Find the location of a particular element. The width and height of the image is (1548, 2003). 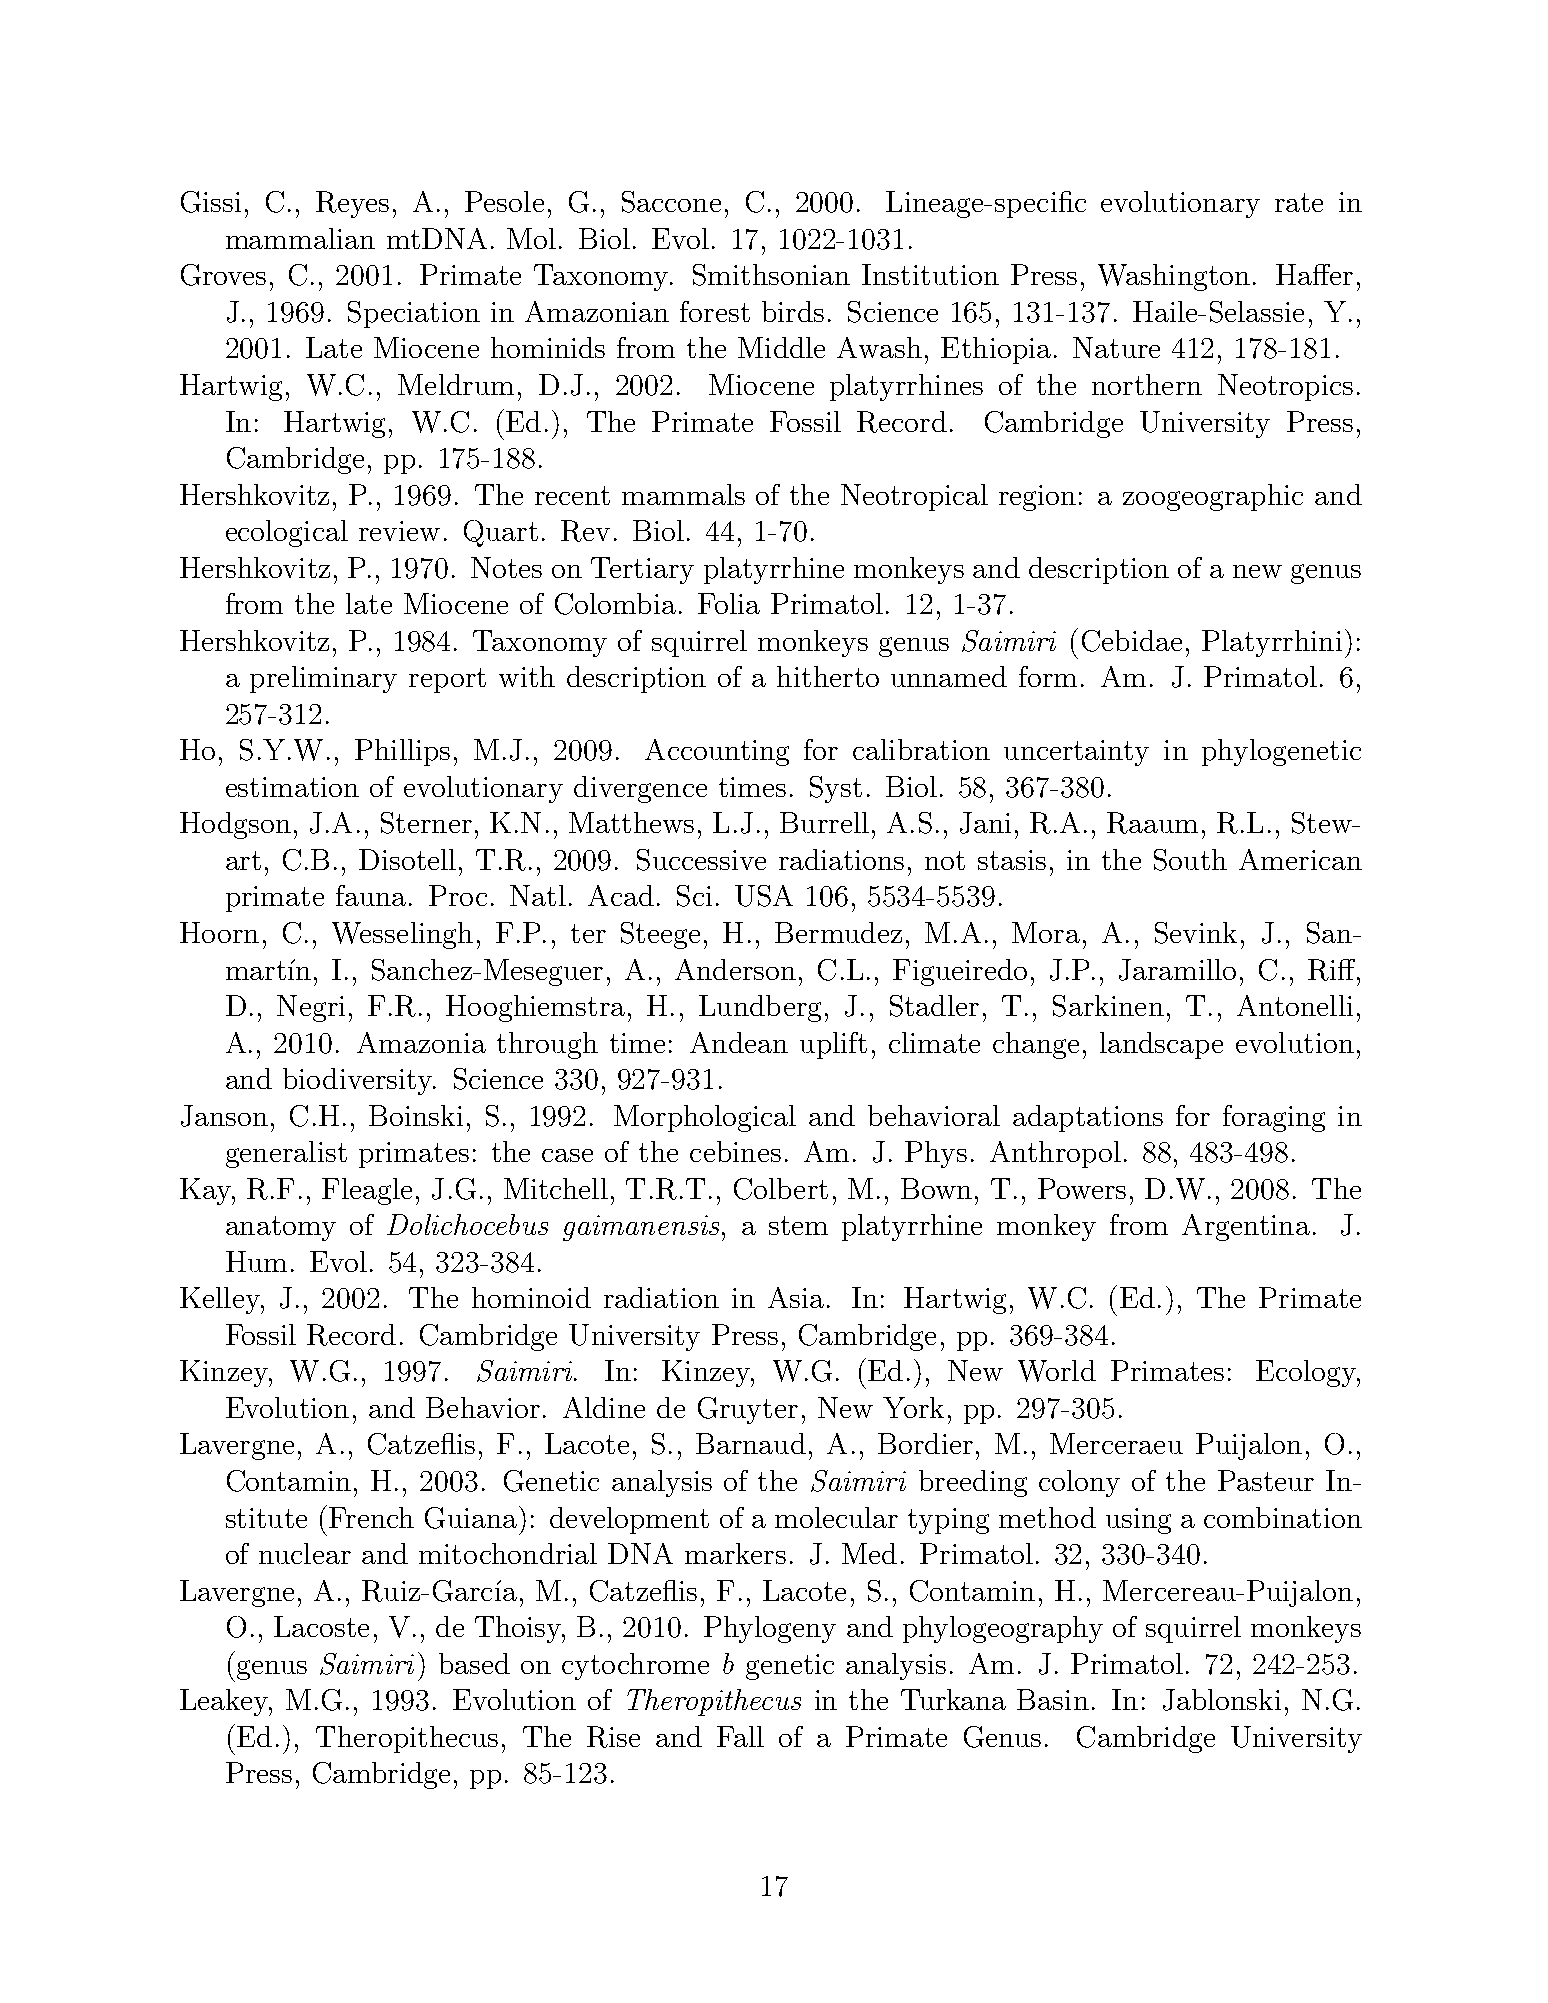

Phillips is located at coordinates (402, 752).
